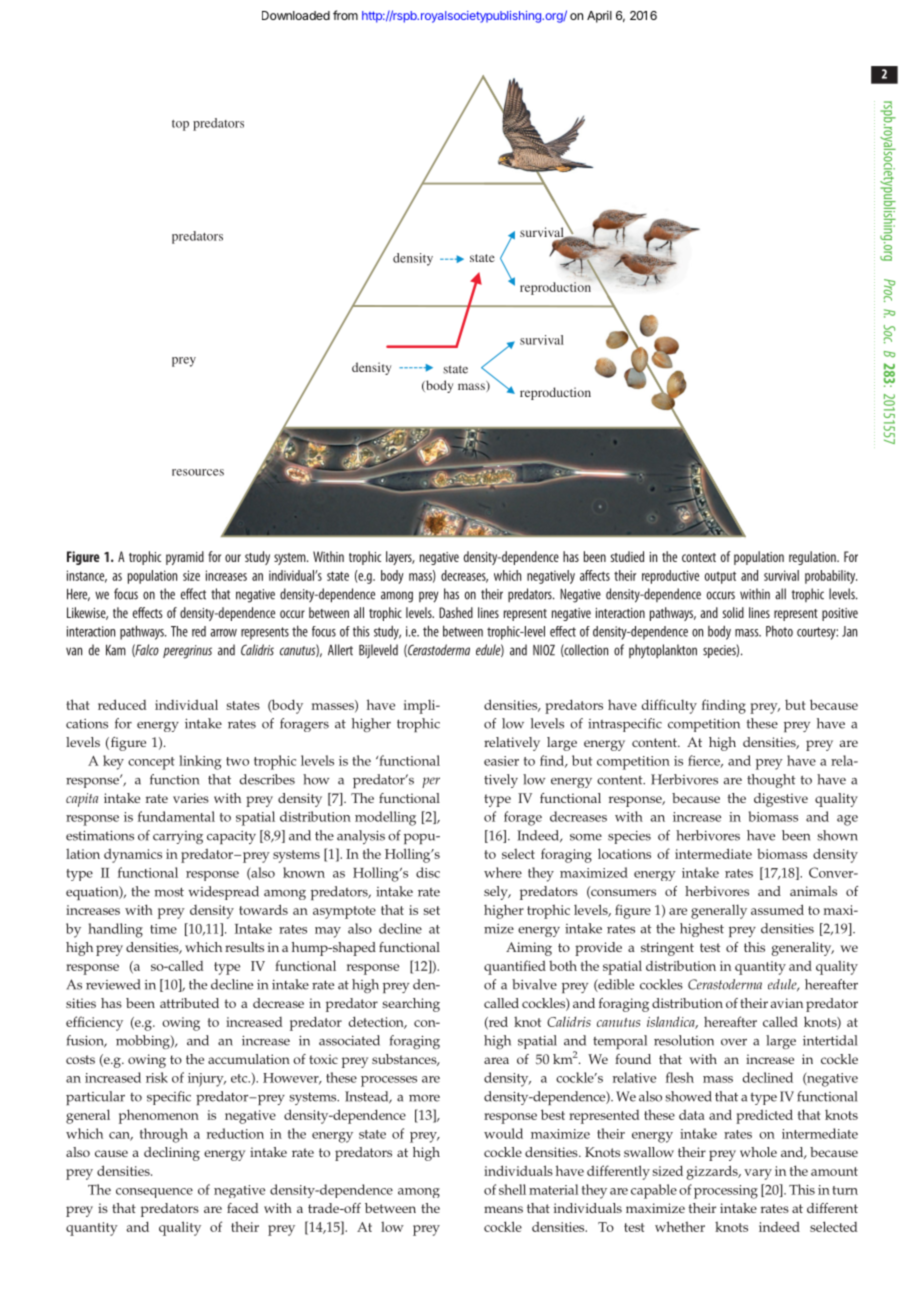  Describe the element at coordinates (699, 557) in the screenshot. I see `context` at that location.
